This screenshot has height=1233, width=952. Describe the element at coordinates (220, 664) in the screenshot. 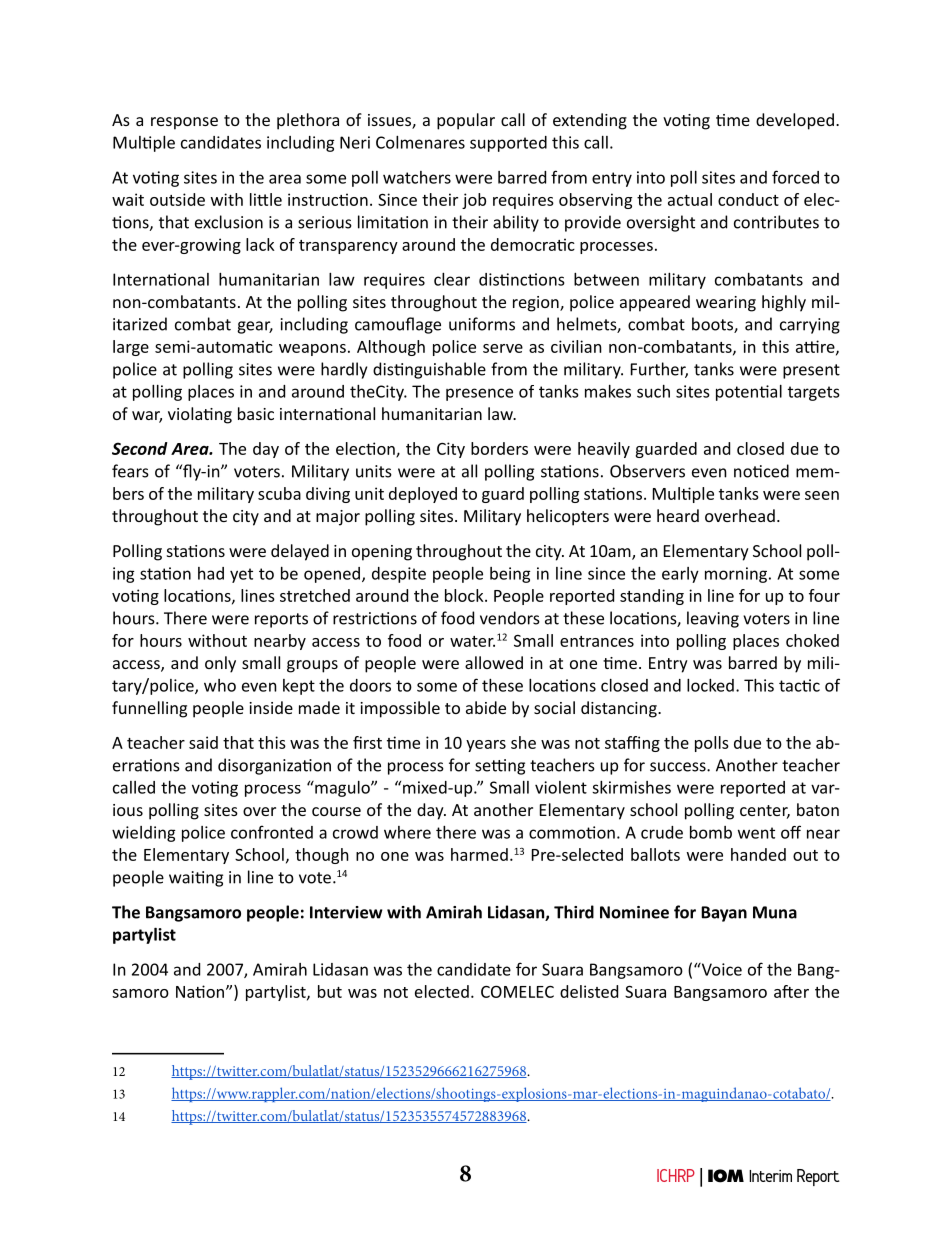

I see `only` at that location.
